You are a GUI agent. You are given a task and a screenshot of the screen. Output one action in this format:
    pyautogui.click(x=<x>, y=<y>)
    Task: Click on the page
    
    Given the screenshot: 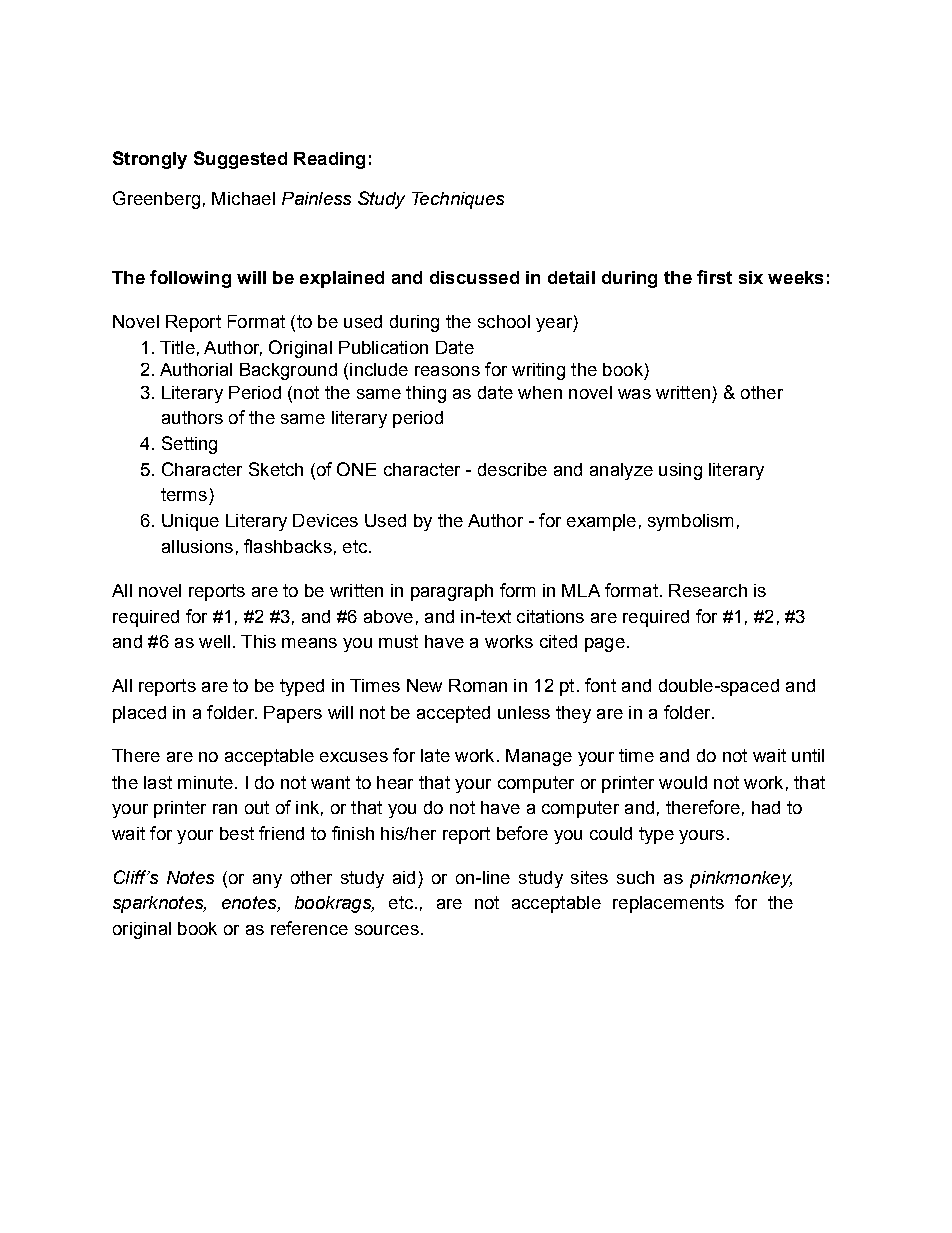 What is the action you would take?
    pyautogui.click(x=605, y=645)
